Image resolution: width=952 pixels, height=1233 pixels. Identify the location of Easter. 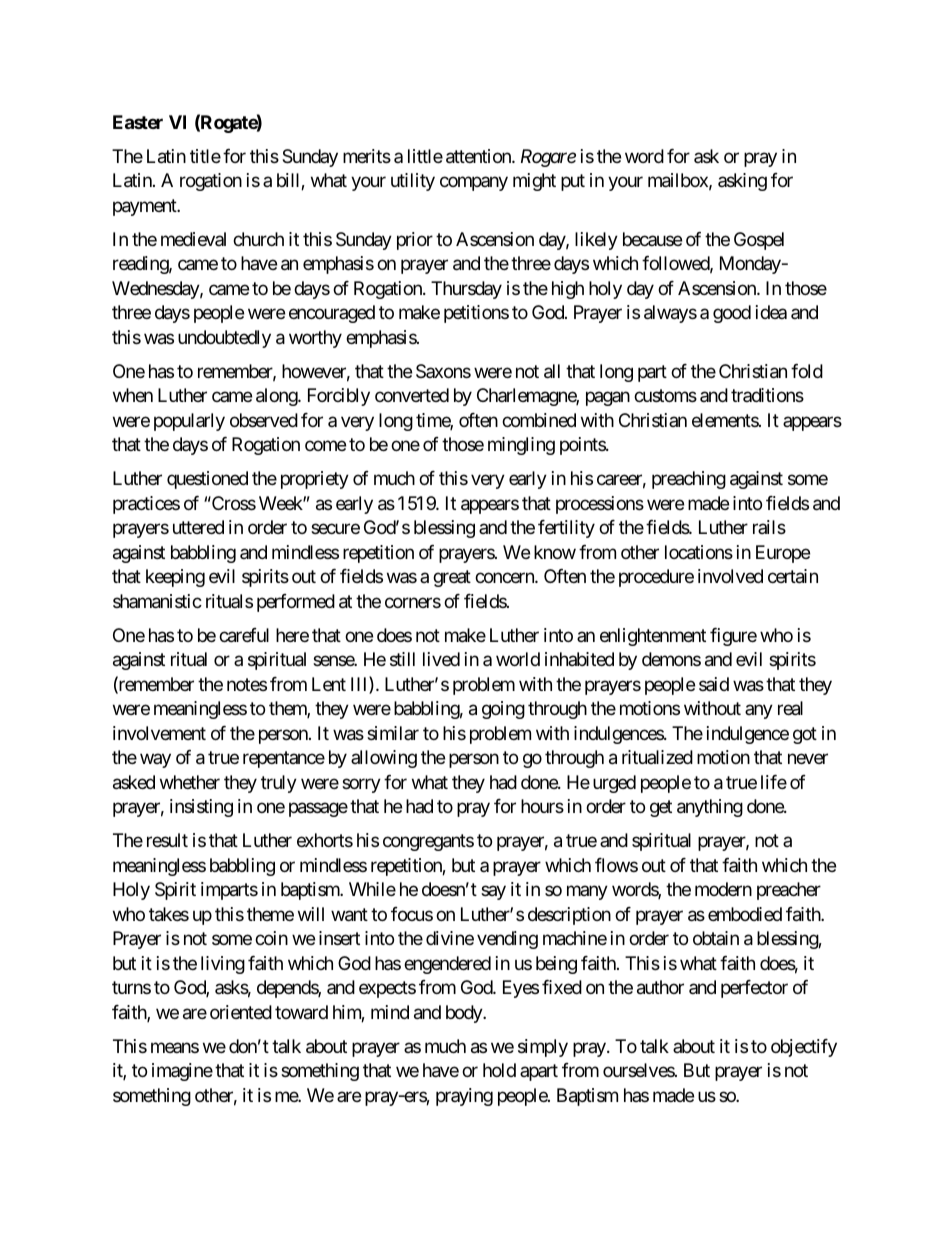
(138, 122).
